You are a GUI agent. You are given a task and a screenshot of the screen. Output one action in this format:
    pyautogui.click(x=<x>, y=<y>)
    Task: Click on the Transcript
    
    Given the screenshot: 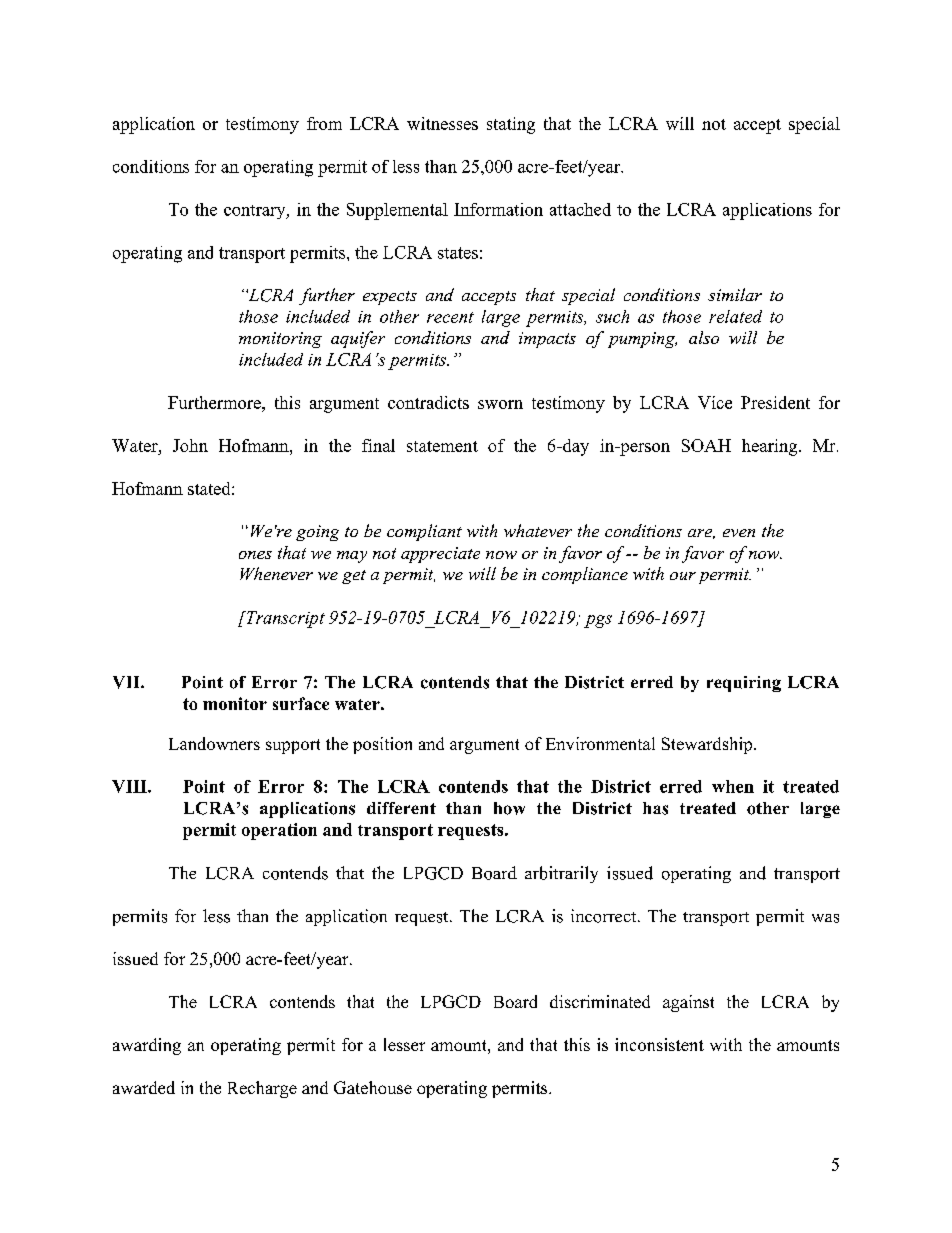 What is the action you would take?
    pyautogui.click(x=284, y=619)
